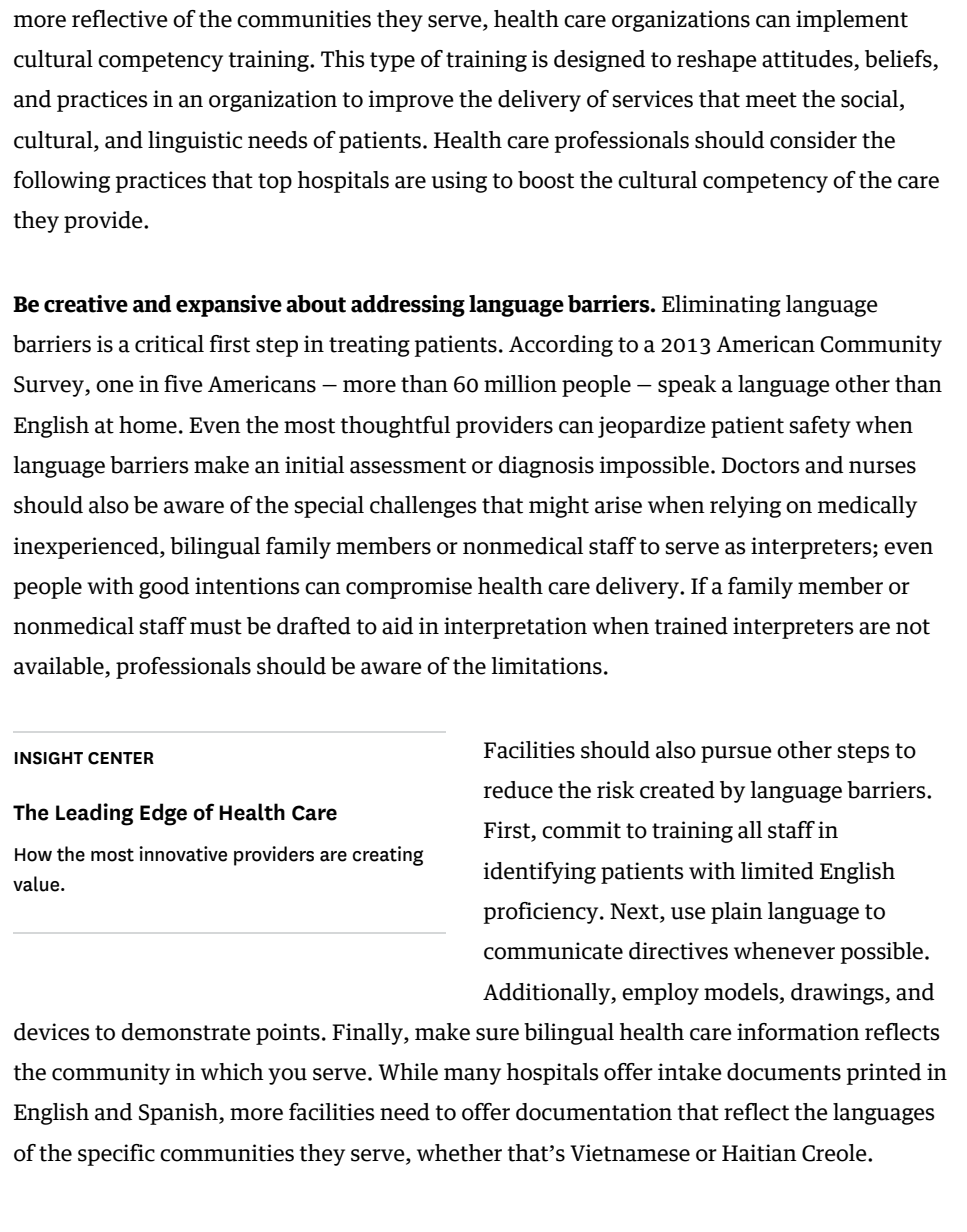  What do you see at coordinates (195, 142) in the image?
I see `linguistic` at bounding box center [195, 142].
